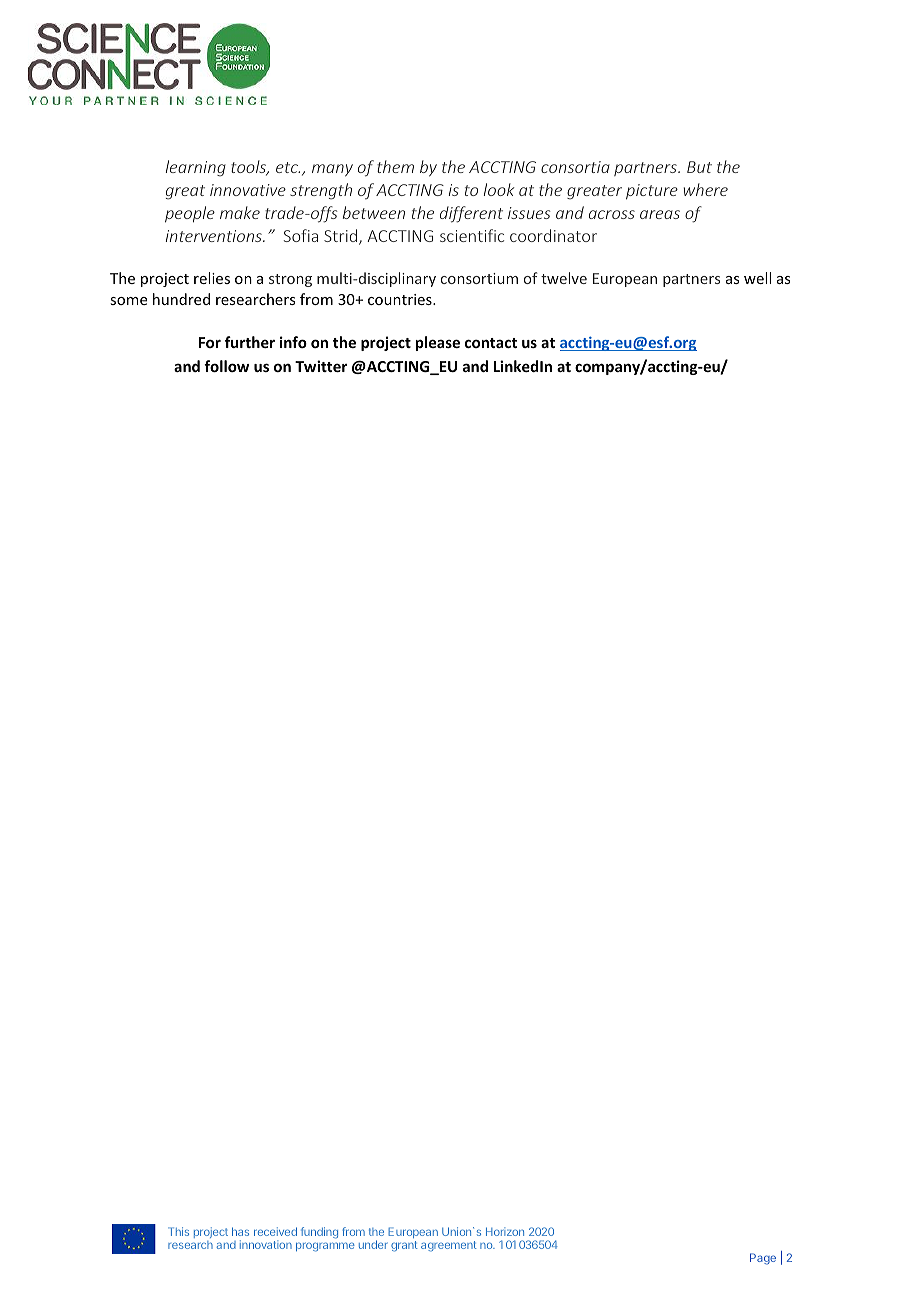 This screenshot has width=924, height=1308. What do you see at coordinates (763, 1259) in the screenshot?
I see `Page` at bounding box center [763, 1259].
